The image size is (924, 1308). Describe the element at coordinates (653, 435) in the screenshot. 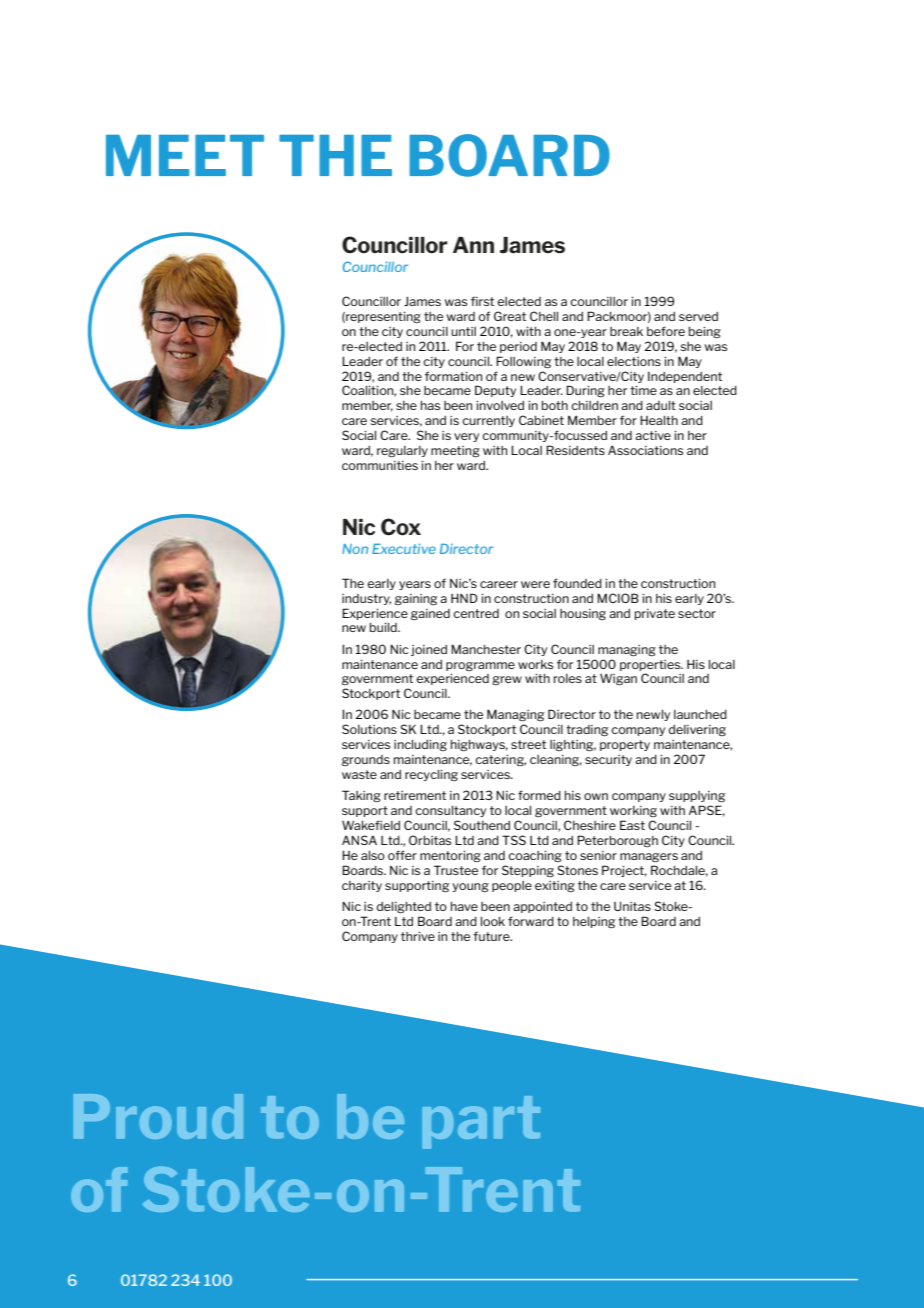

I see `active` at that location.
